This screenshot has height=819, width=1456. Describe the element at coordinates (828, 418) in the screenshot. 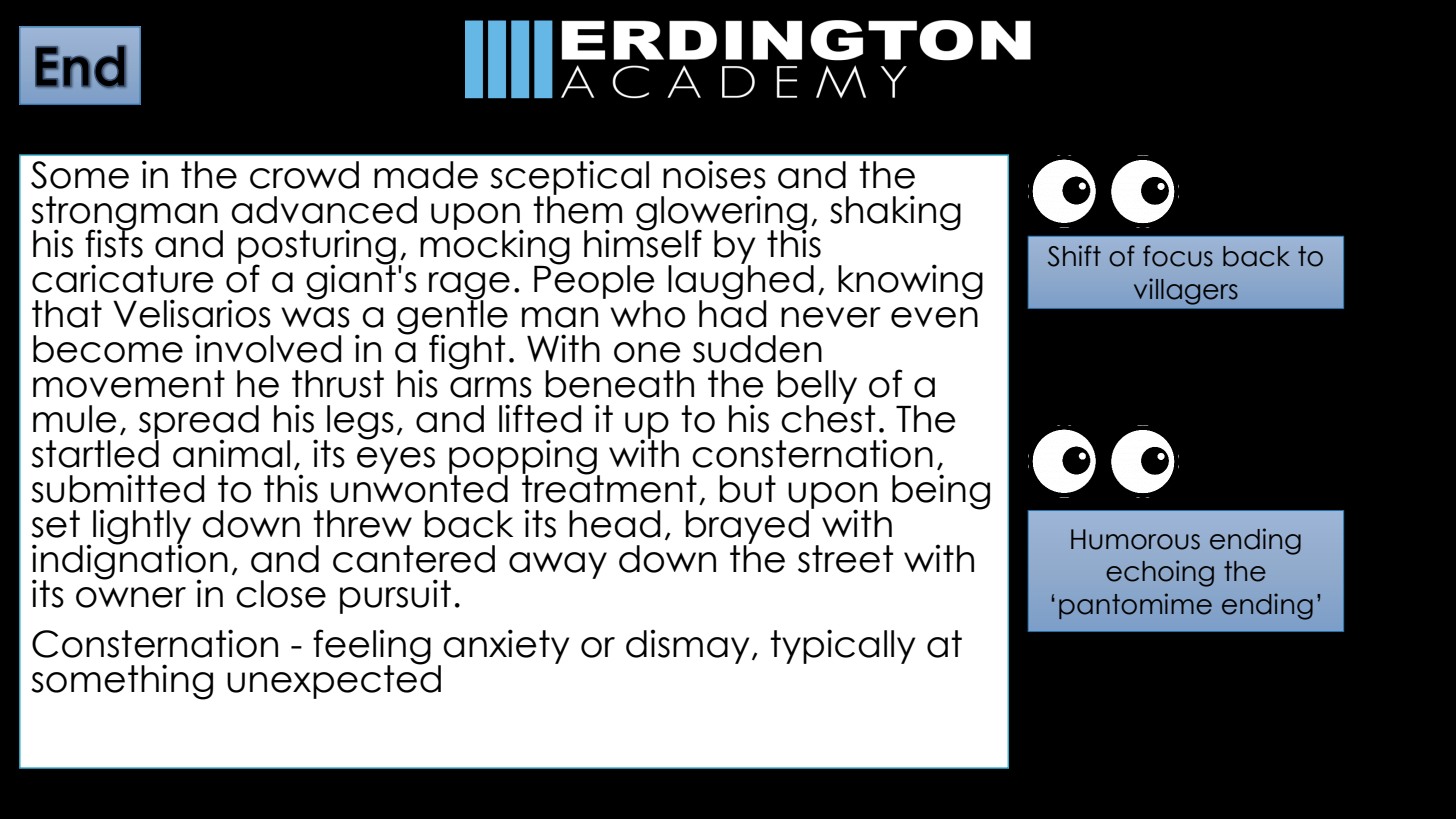

I see `chest` at that location.
